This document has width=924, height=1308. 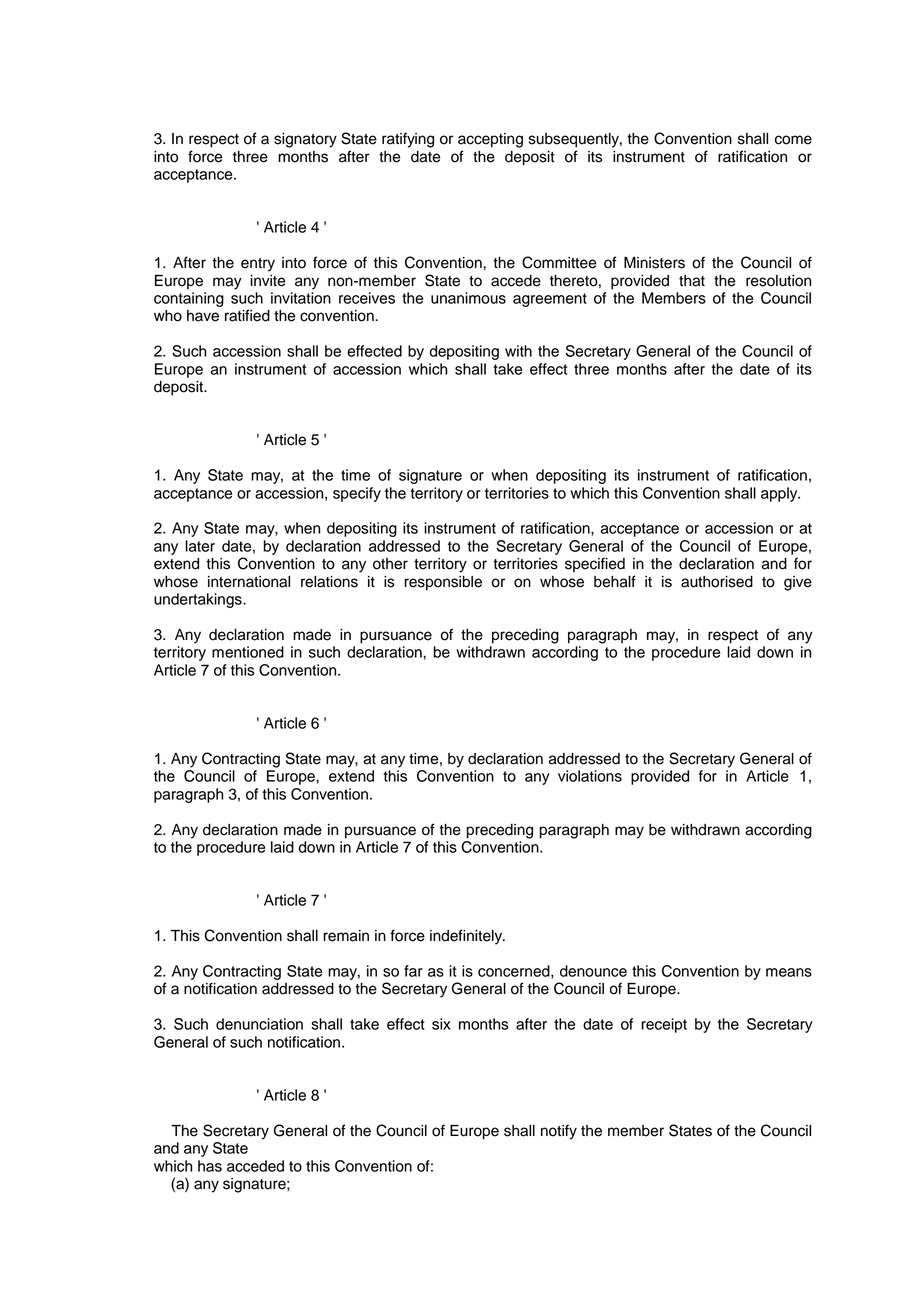 What do you see at coordinates (559, 1132) in the document?
I see `notify` at bounding box center [559, 1132].
